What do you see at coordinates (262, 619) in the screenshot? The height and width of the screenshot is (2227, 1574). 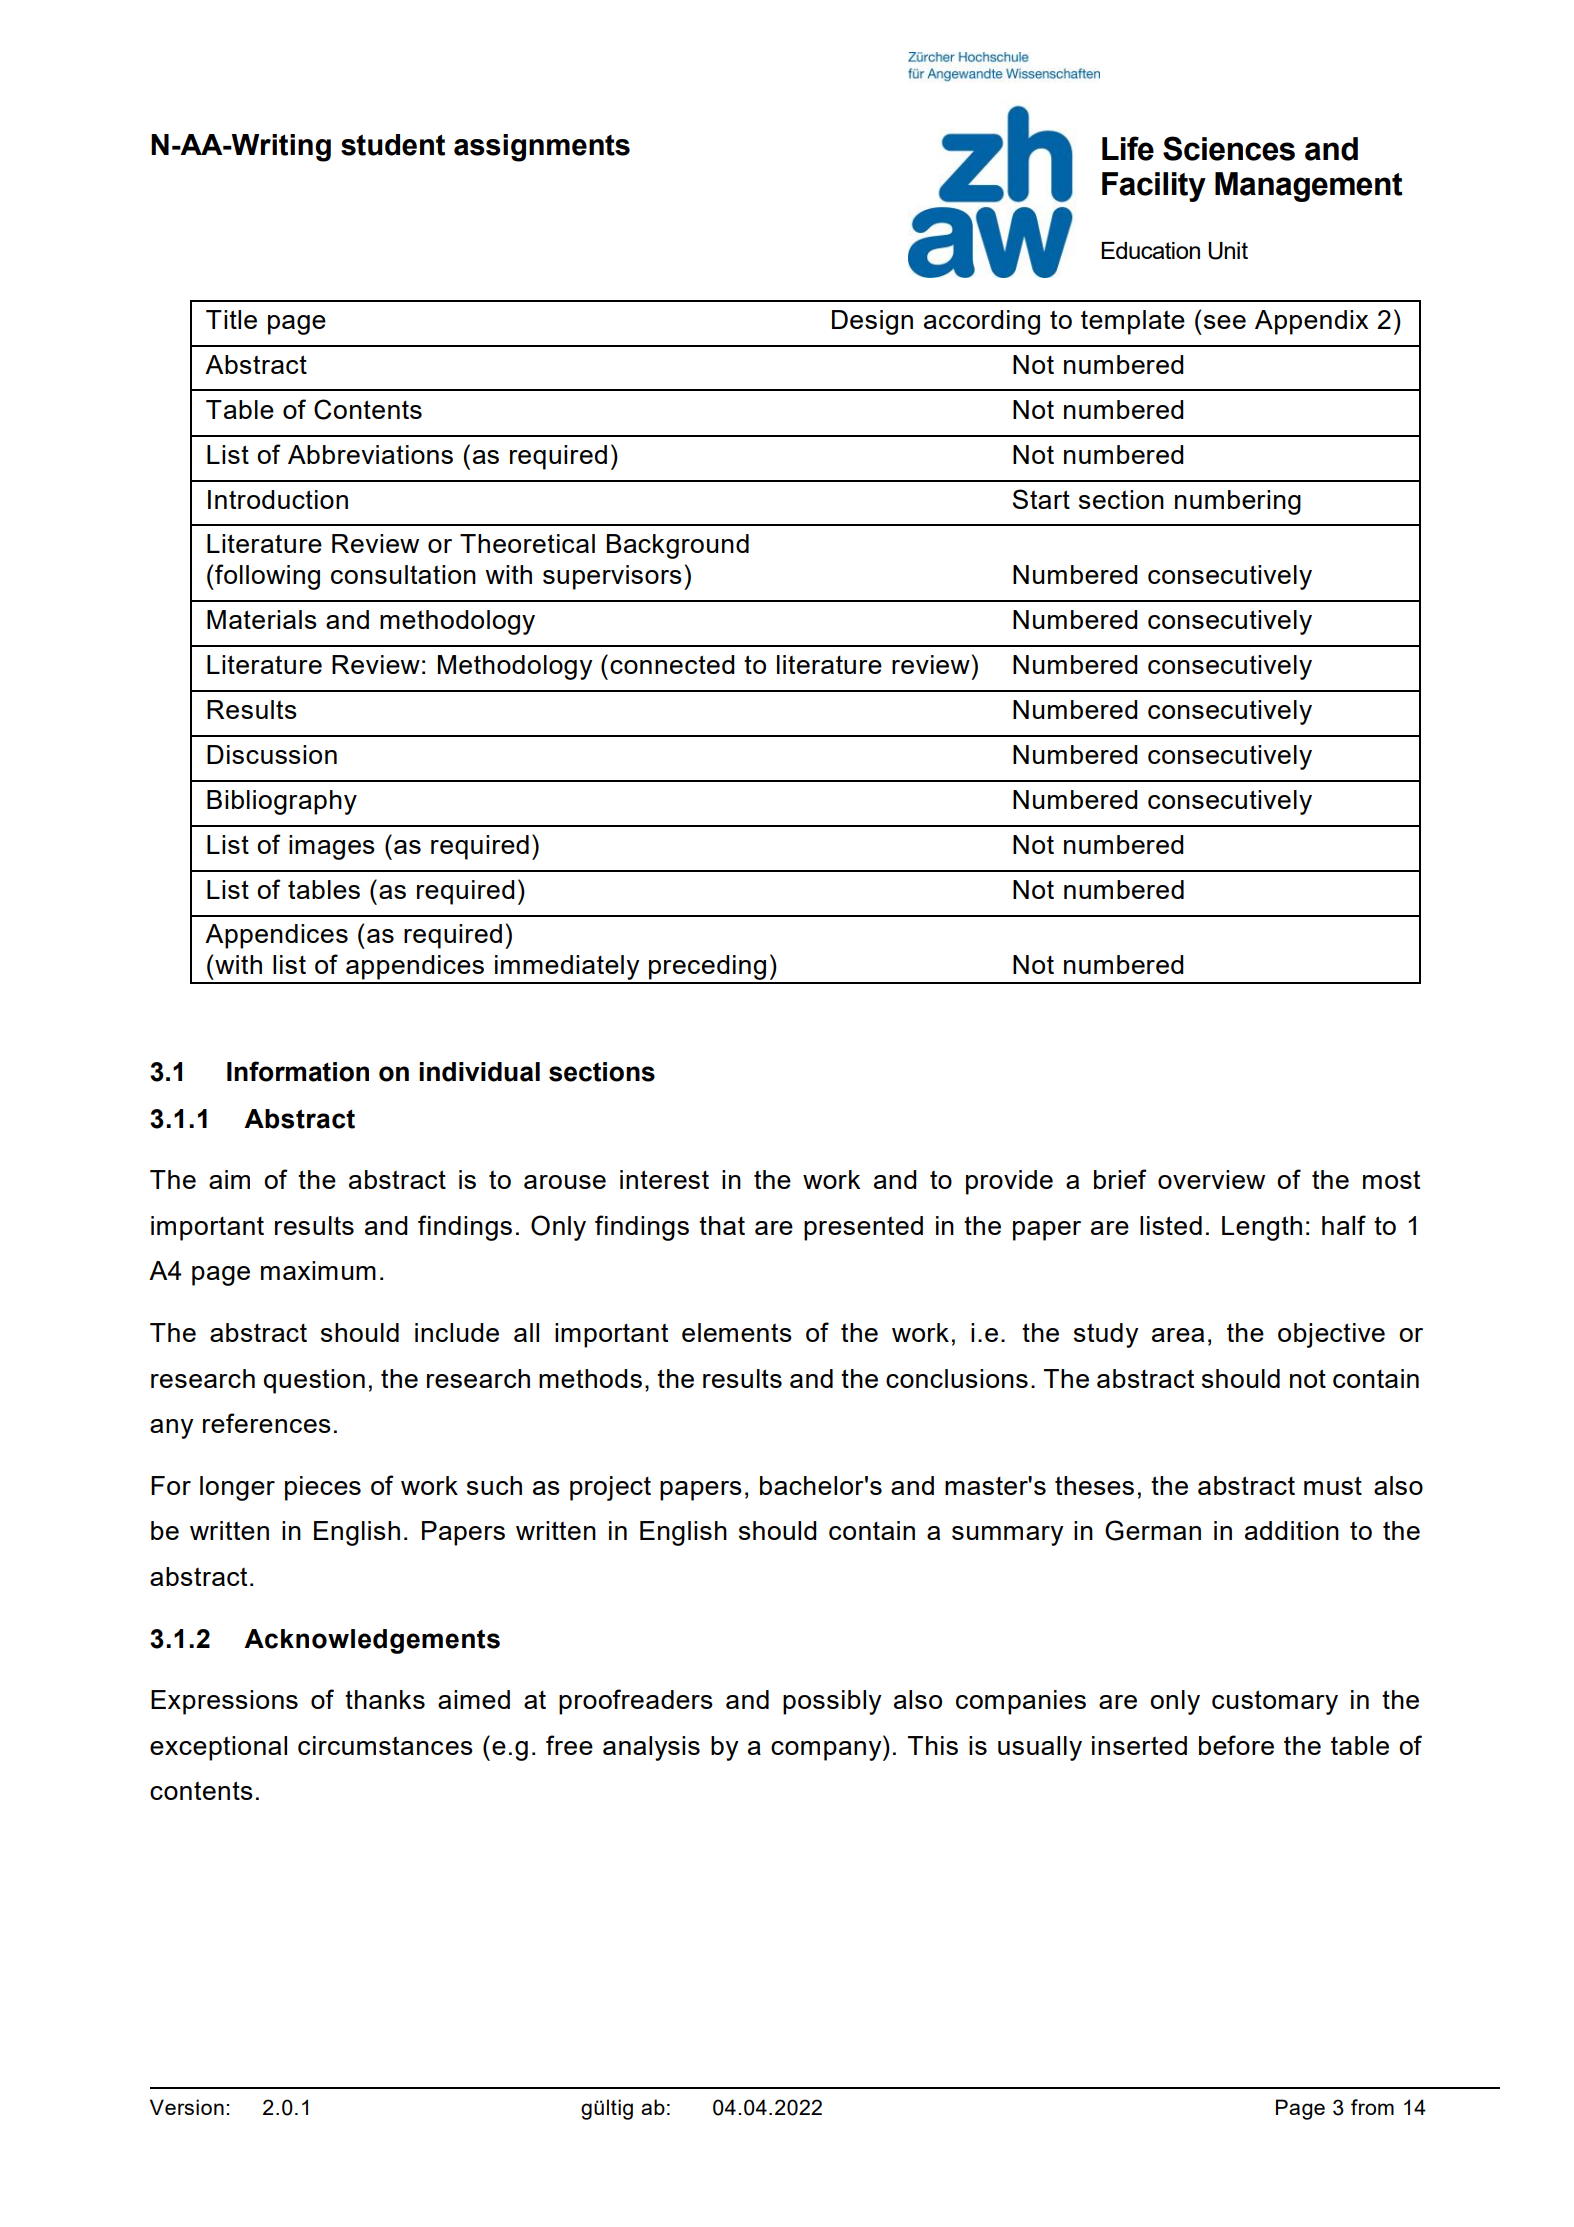 I see `Materials` at bounding box center [262, 619].
